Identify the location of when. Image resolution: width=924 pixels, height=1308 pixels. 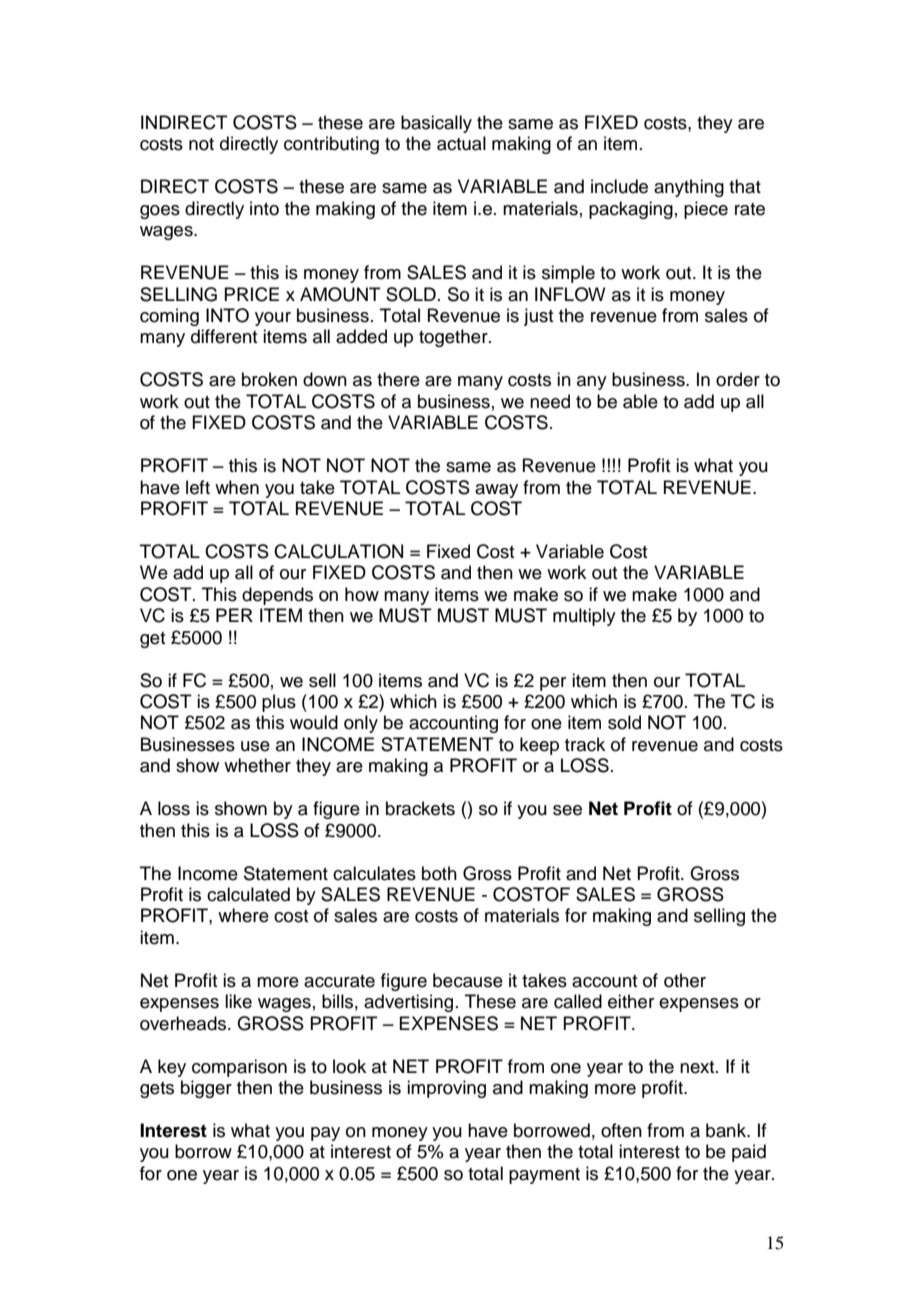
(237, 487).
